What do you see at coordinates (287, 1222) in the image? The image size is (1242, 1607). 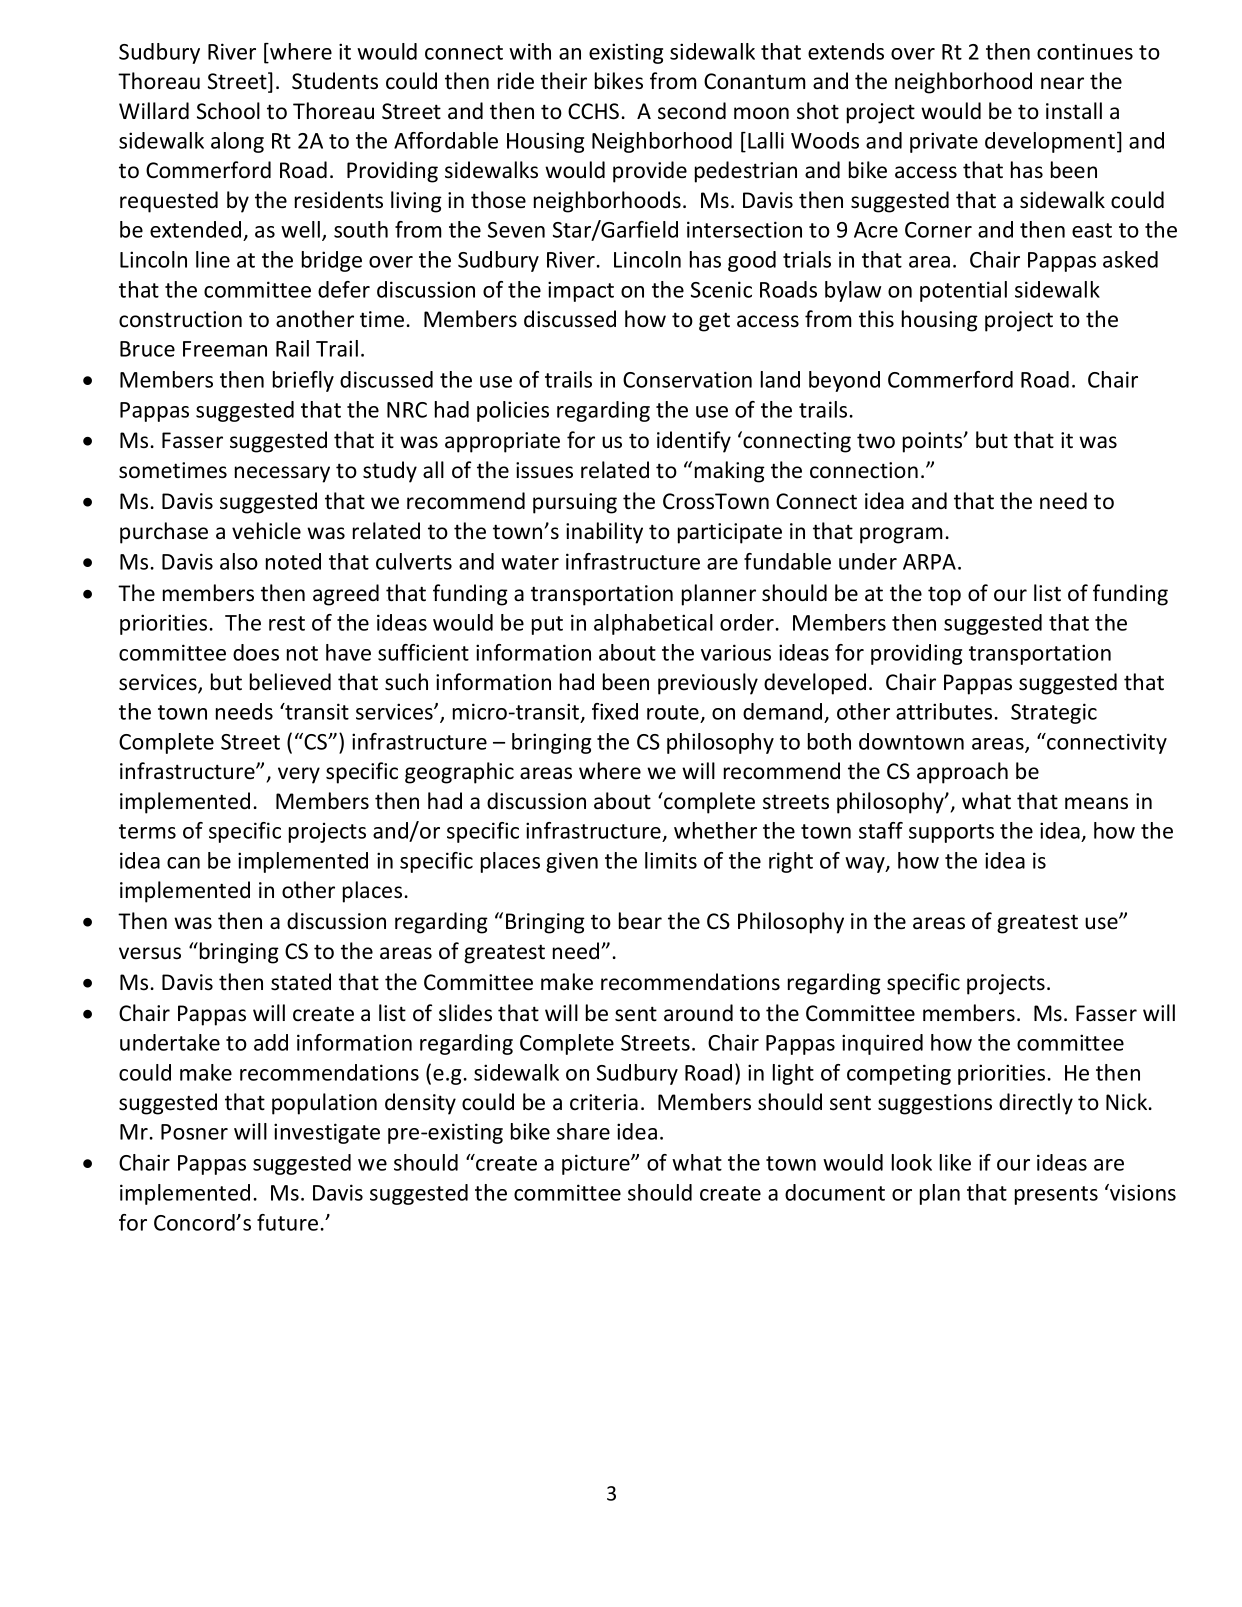 I see `future` at bounding box center [287, 1222].
